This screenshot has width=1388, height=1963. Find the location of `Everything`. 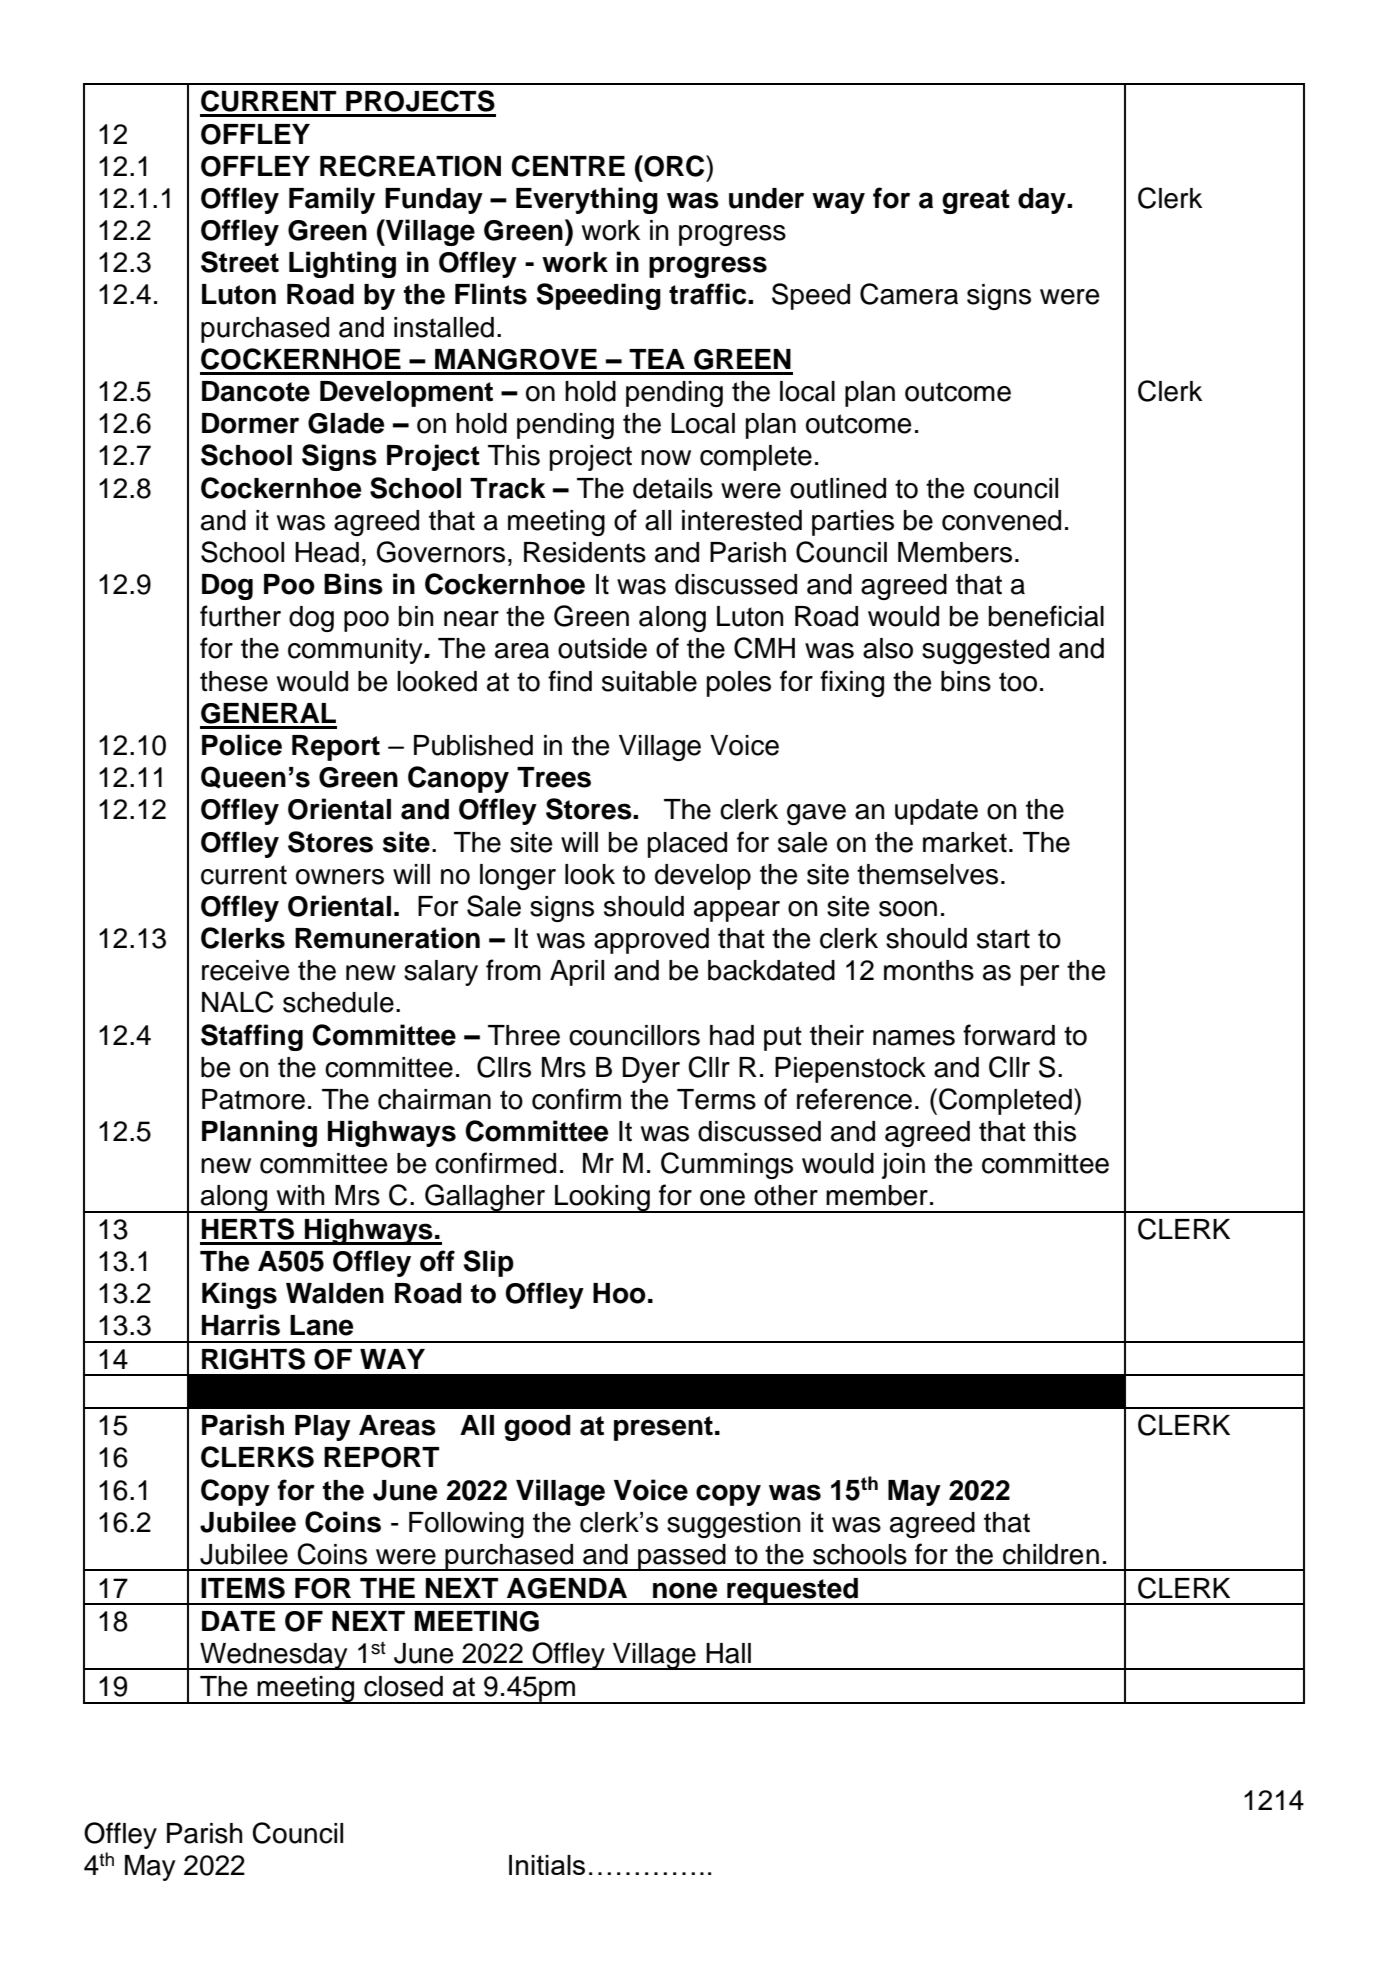

Everything is located at coordinates (587, 200).
